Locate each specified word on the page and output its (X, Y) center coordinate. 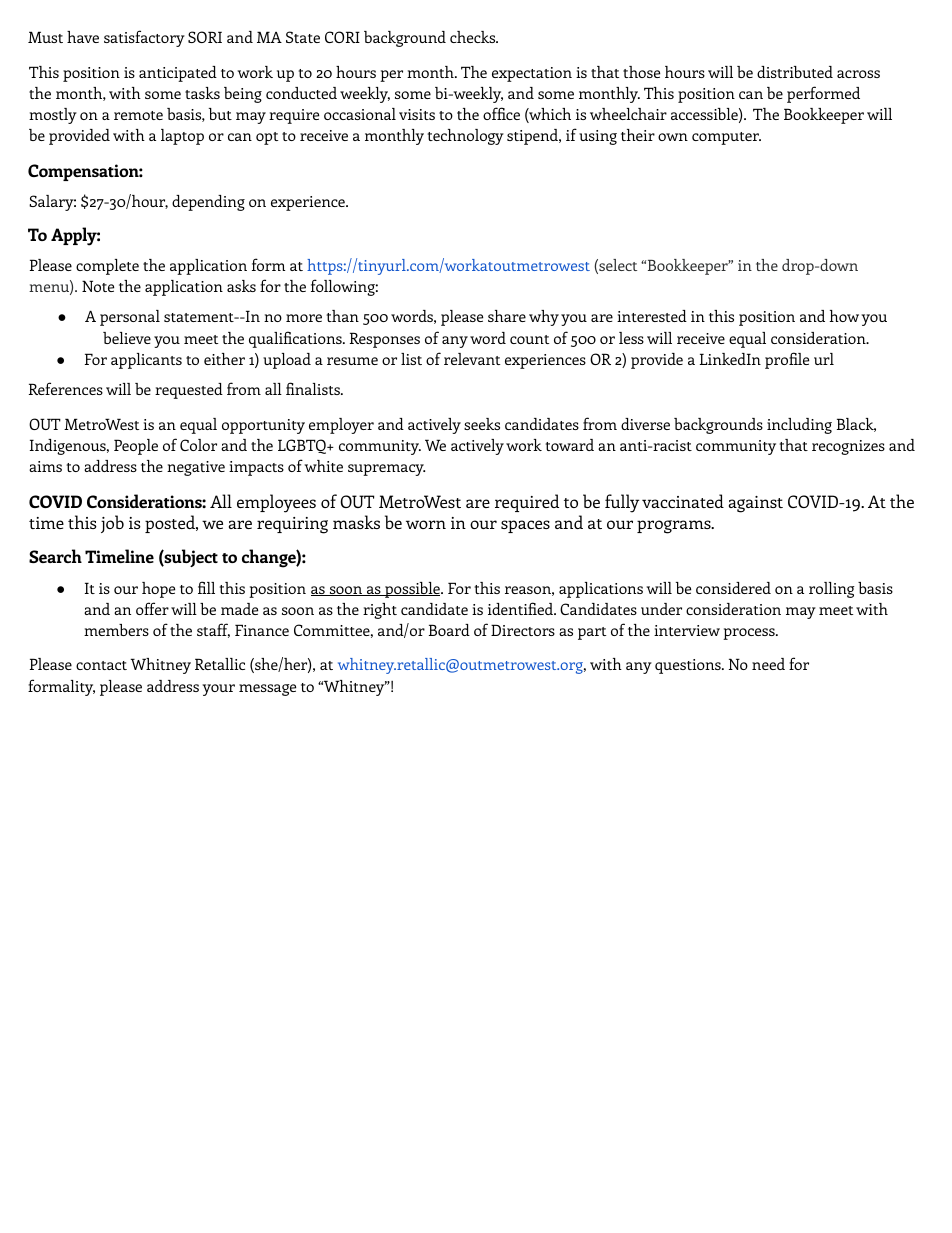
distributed (795, 72)
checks (474, 37)
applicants (146, 361)
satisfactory (144, 38)
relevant (472, 359)
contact (101, 665)
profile (787, 360)
